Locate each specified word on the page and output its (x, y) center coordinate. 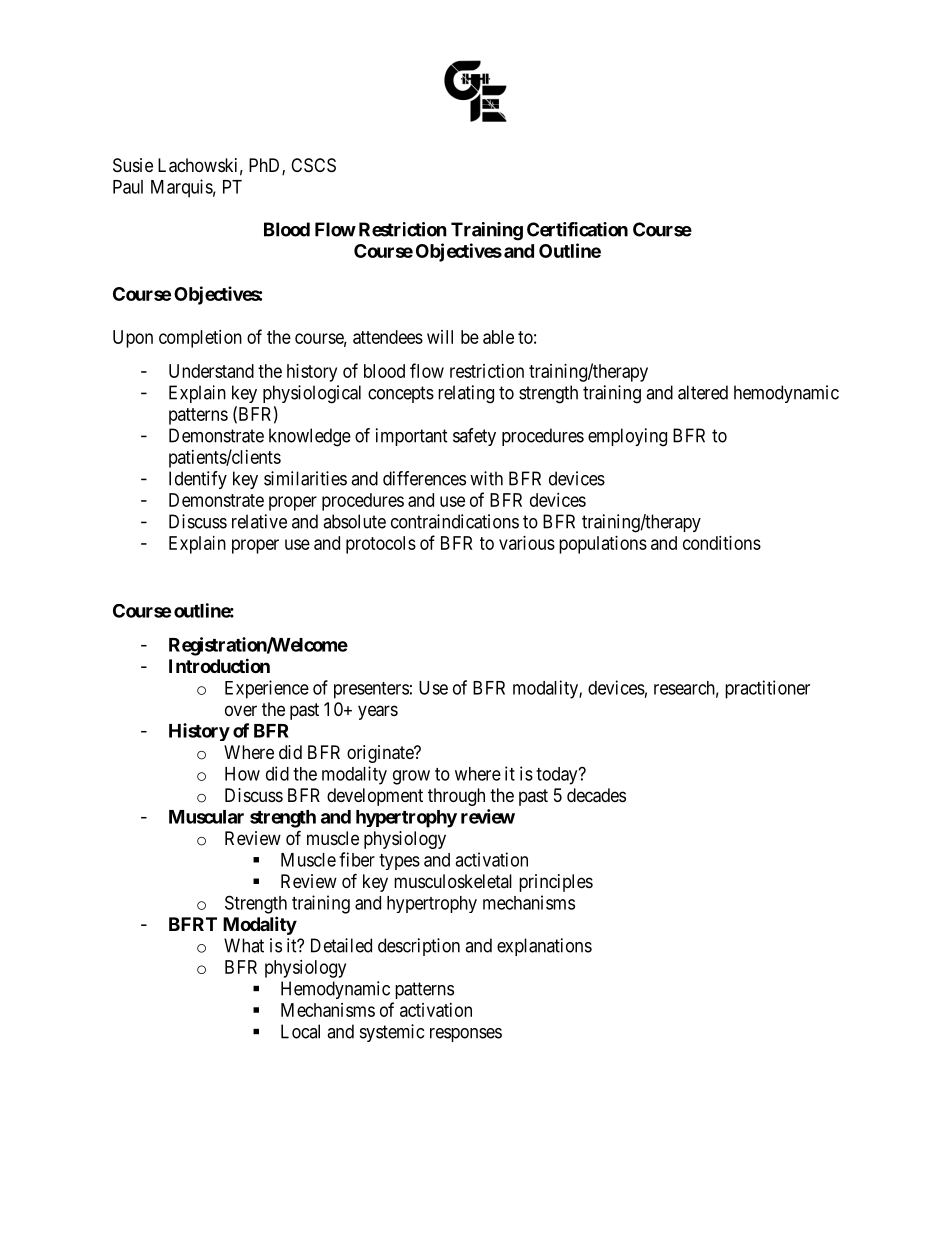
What (244, 945)
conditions (722, 543)
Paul (128, 187)
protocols (381, 545)
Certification (577, 229)
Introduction (219, 665)
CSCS (313, 165)
